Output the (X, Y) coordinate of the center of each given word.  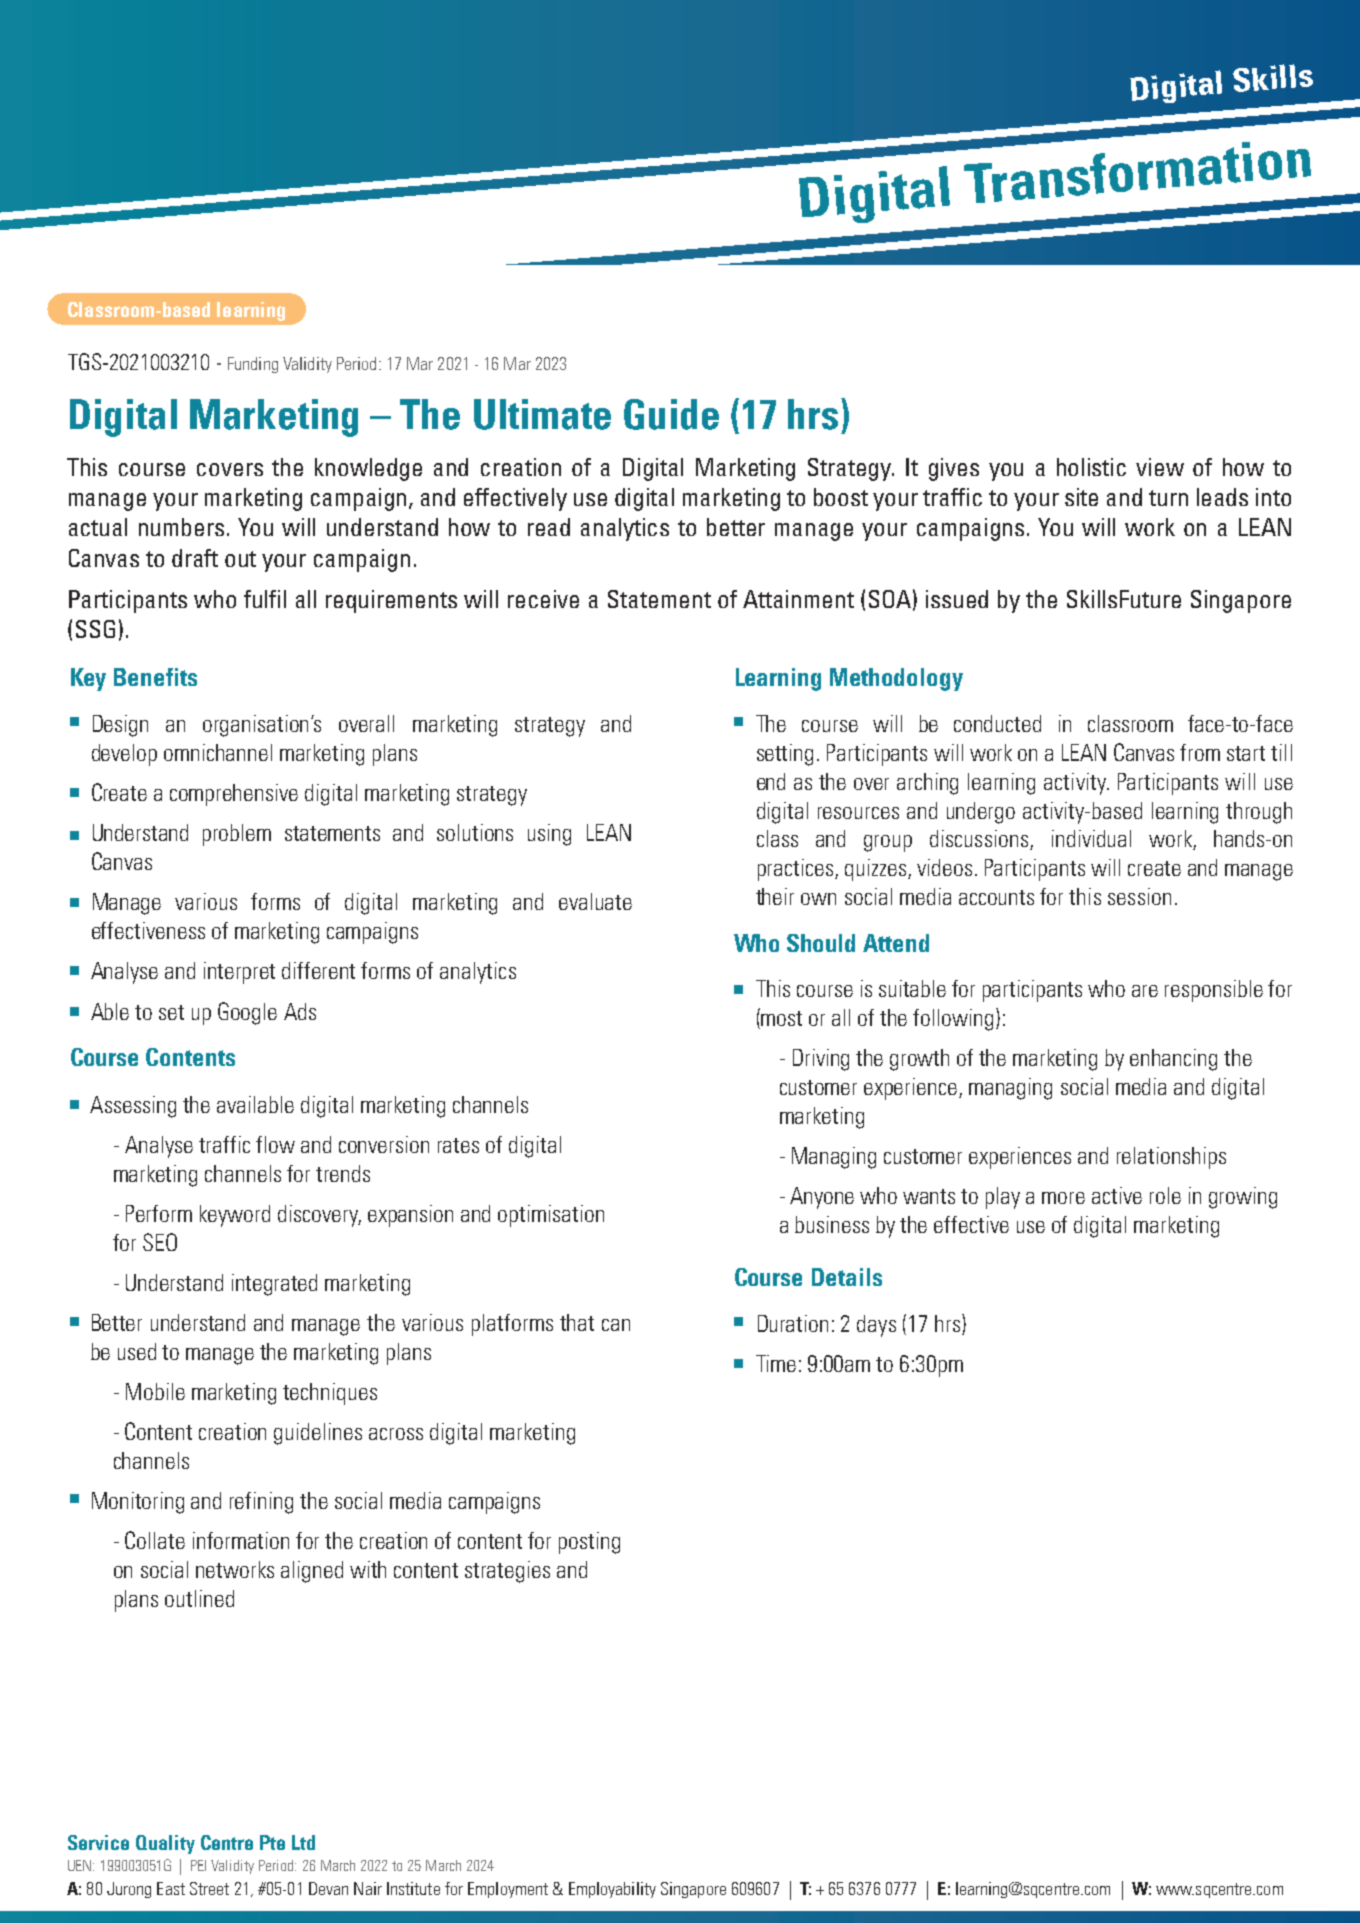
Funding (253, 365)
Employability (612, 1890)
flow (275, 1144)
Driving (821, 1060)
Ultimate (542, 414)
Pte (272, 1842)
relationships (1171, 1158)
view (1160, 467)
